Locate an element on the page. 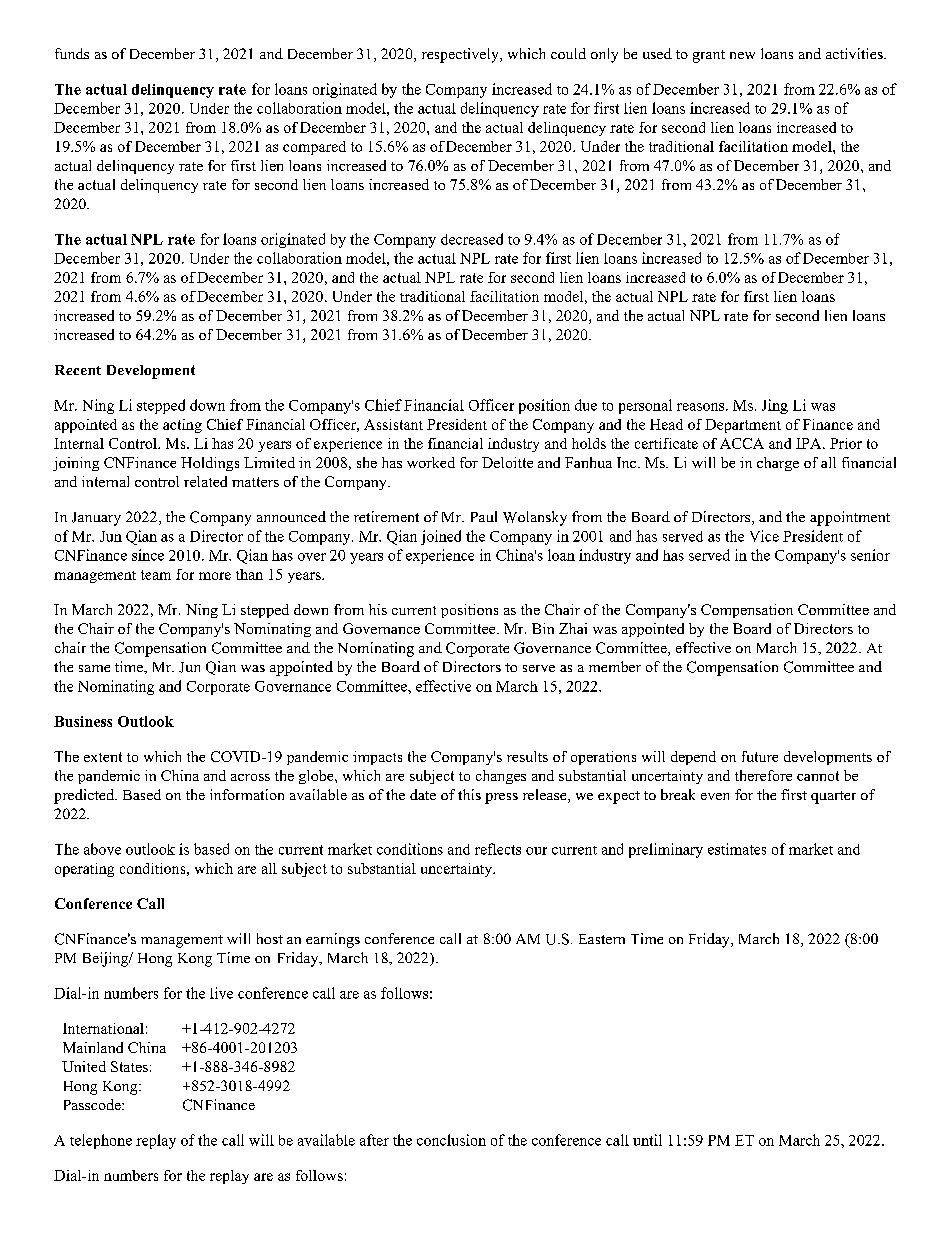 This page has height=1233, width=952. team is located at coordinates (156, 575).
